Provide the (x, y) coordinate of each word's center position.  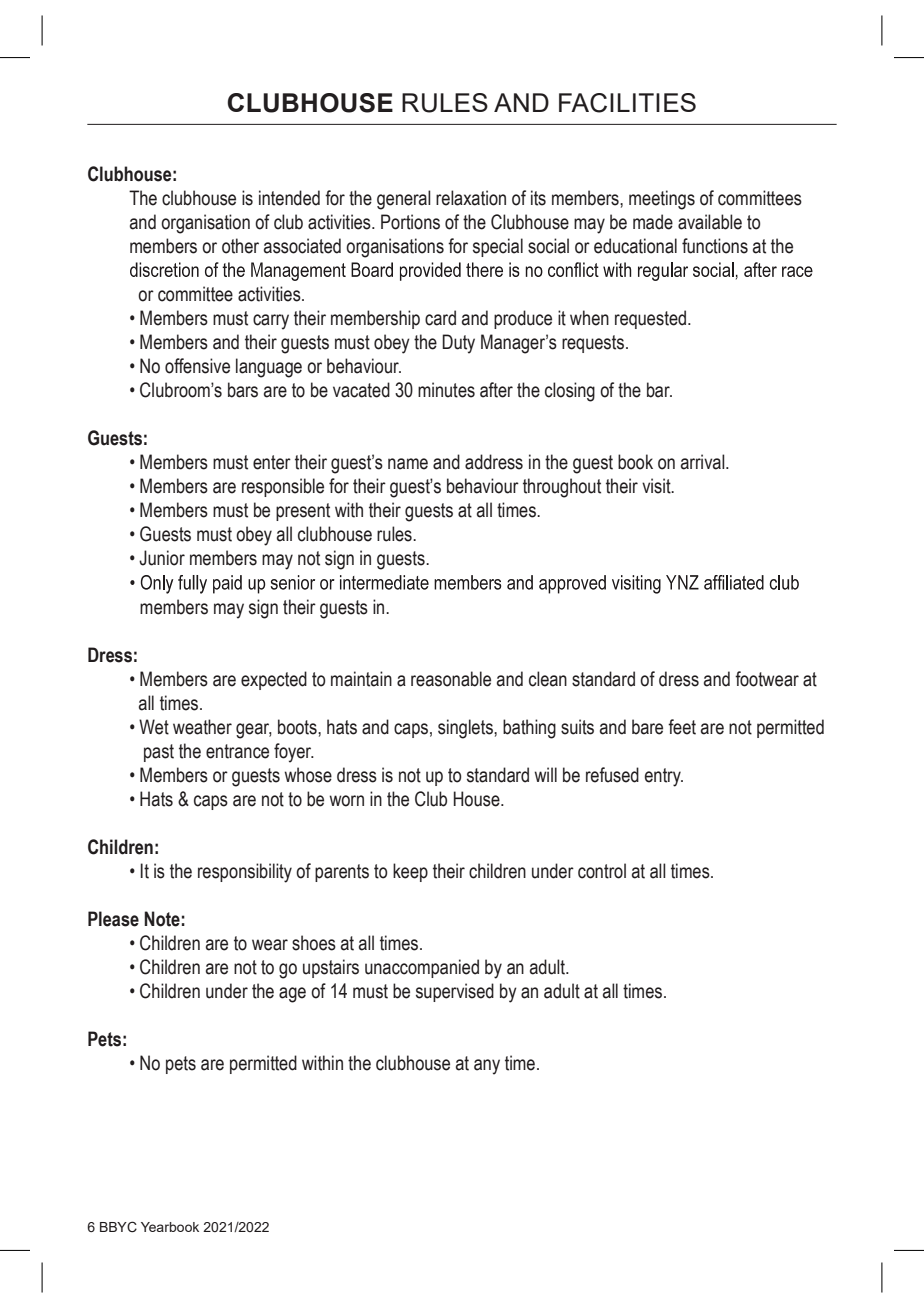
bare (647, 727)
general (404, 200)
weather (202, 727)
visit (657, 486)
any (487, 1067)
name (408, 464)
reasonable (451, 679)
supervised (455, 992)
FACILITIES (627, 103)
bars (243, 390)
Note (162, 919)
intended (289, 198)
